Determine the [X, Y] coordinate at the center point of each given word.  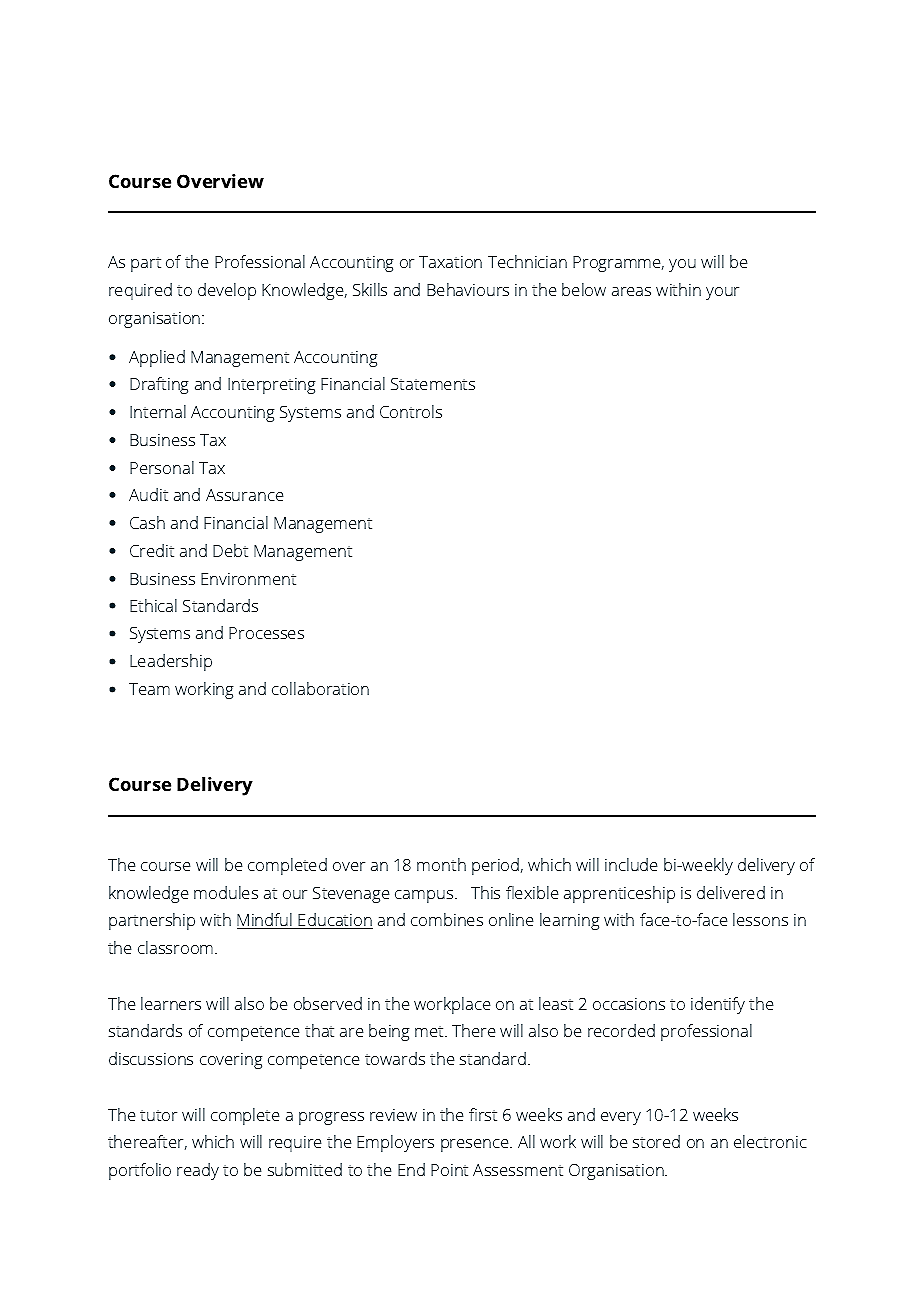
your [722, 293]
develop [227, 291]
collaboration [320, 688]
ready [198, 1171]
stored [656, 1141]
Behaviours [468, 289]
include [631, 864]
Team [149, 689]
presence [476, 1145]
